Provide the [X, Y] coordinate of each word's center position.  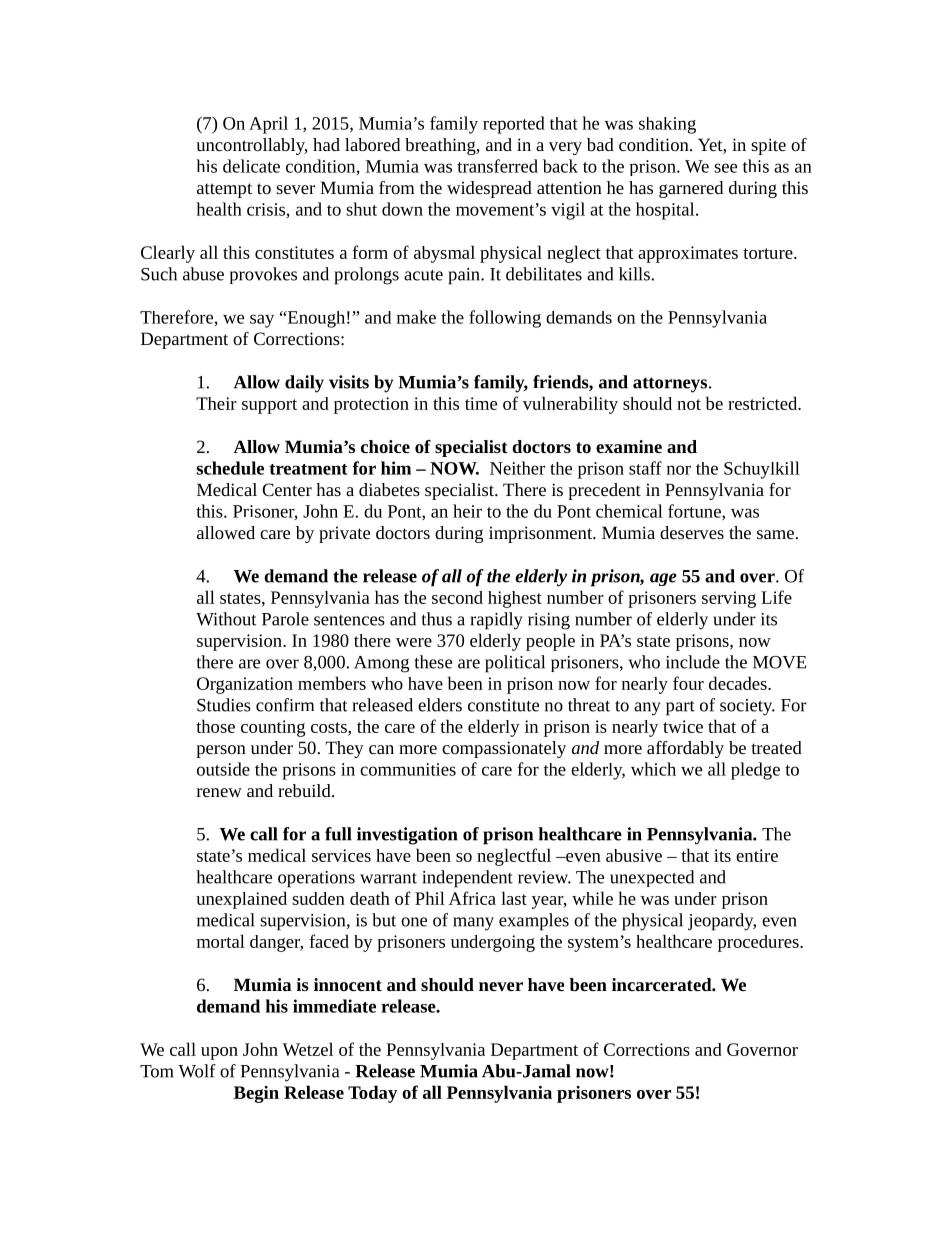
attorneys [670, 385]
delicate [251, 166]
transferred [497, 166]
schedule [230, 468]
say [262, 321]
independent [467, 879]
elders [440, 705]
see [725, 168]
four [688, 683]
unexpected [652, 878]
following [505, 319]
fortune [695, 512]
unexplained [241, 900]
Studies [224, 705]
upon [219, 1053]
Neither [517, 468]
